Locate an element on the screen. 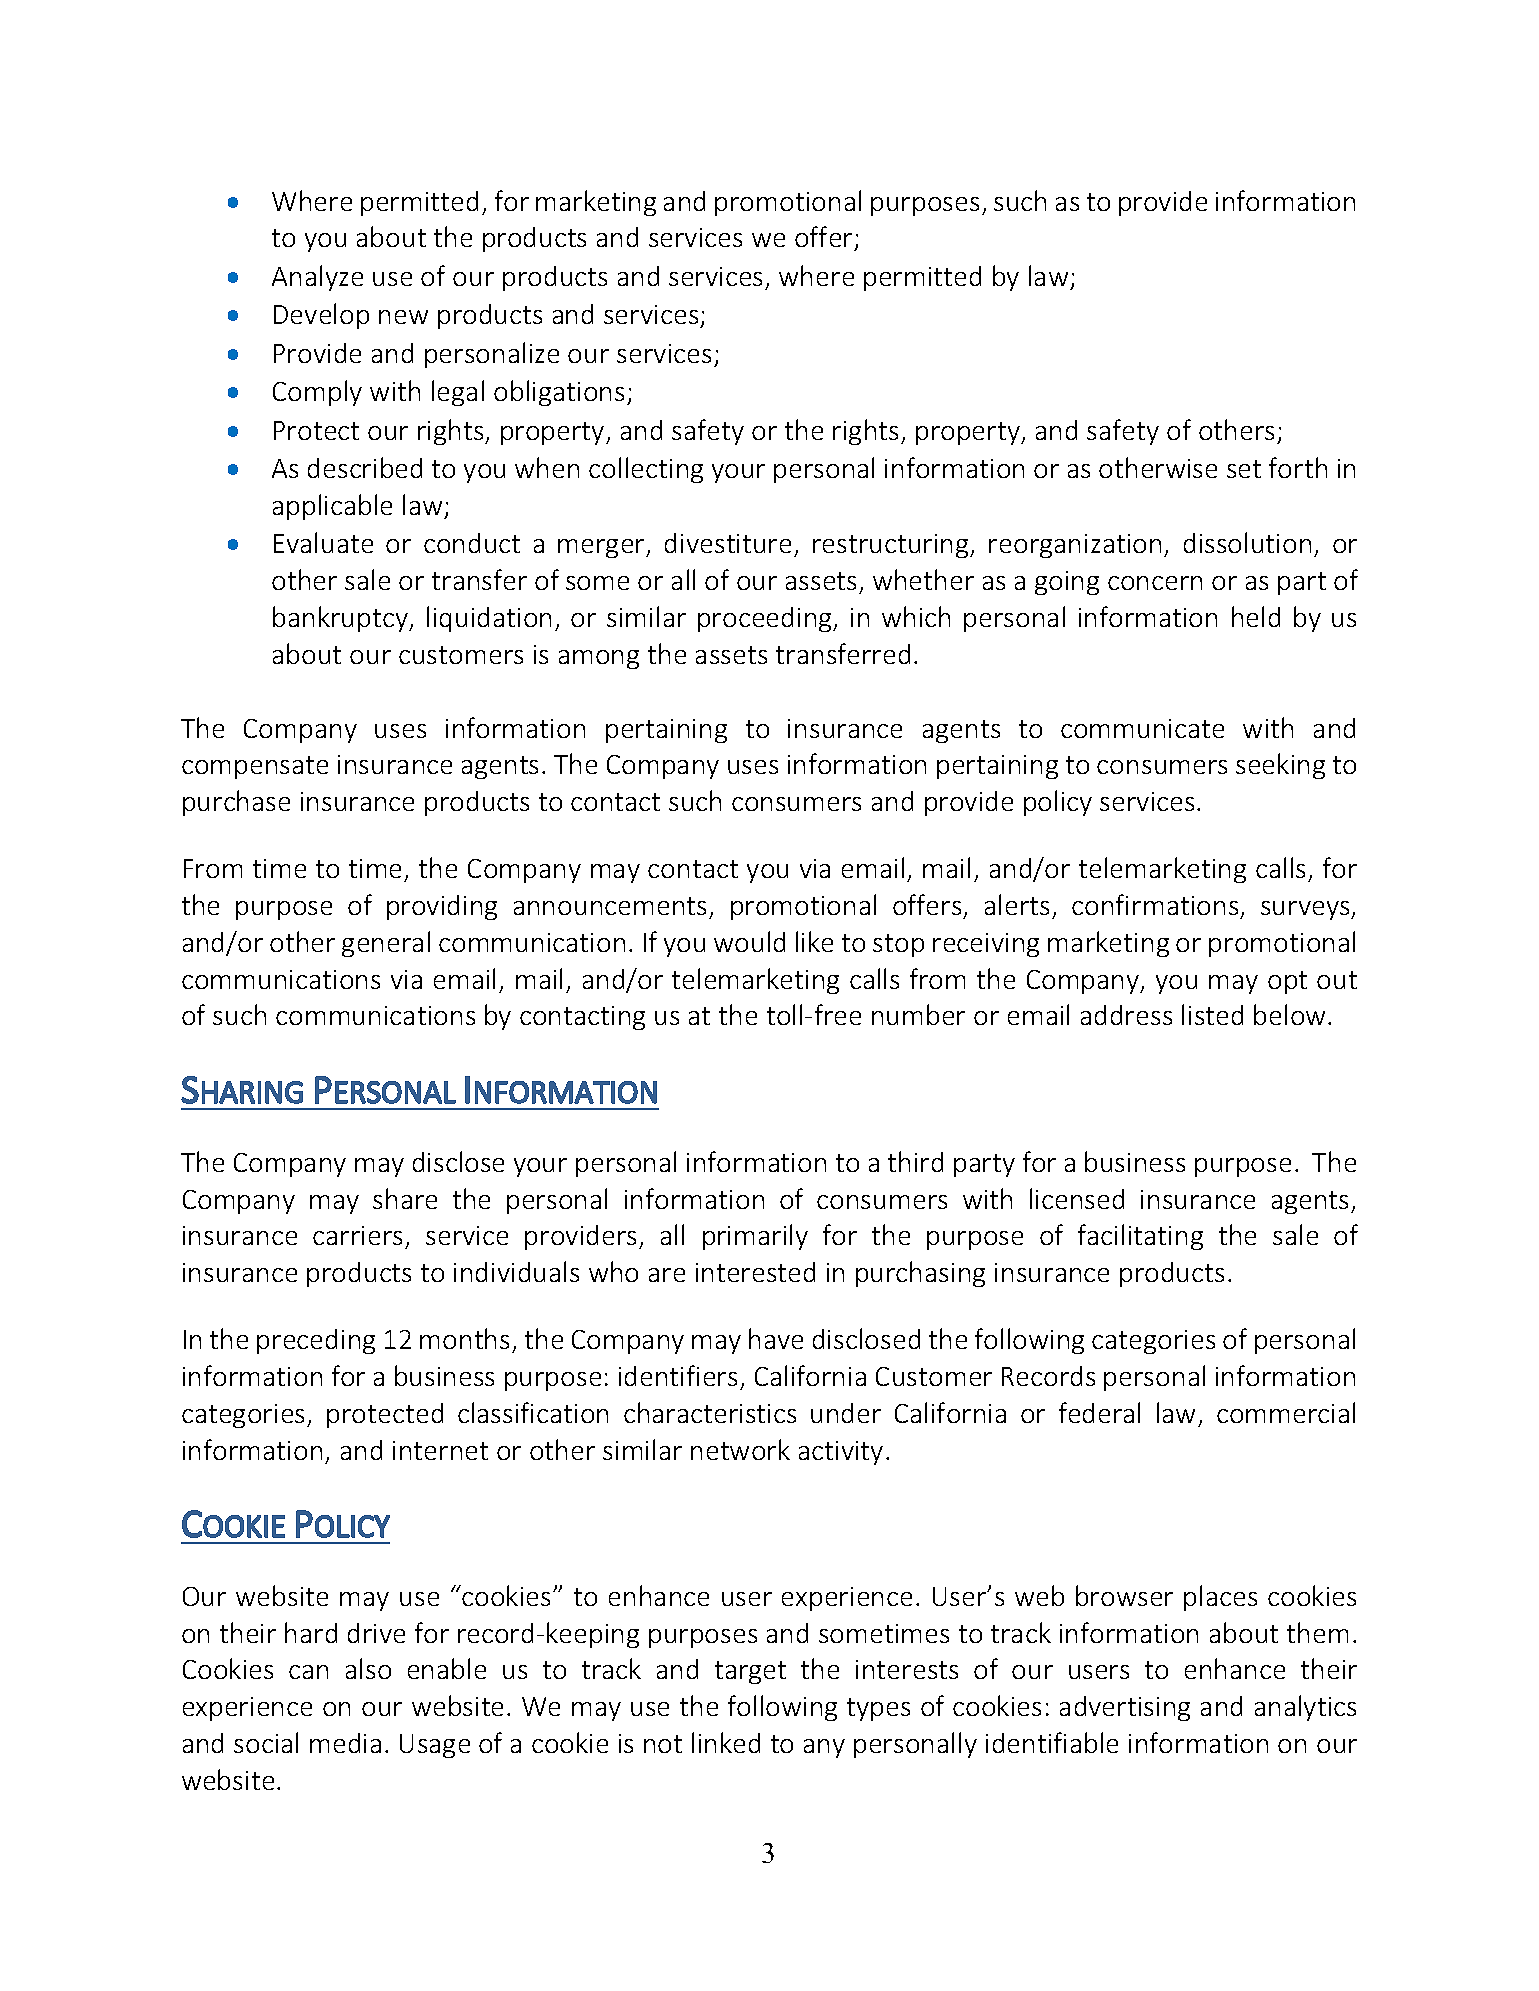 This screenshot has height=1991, width=1539. also is located at coordinates (368, 1668).
